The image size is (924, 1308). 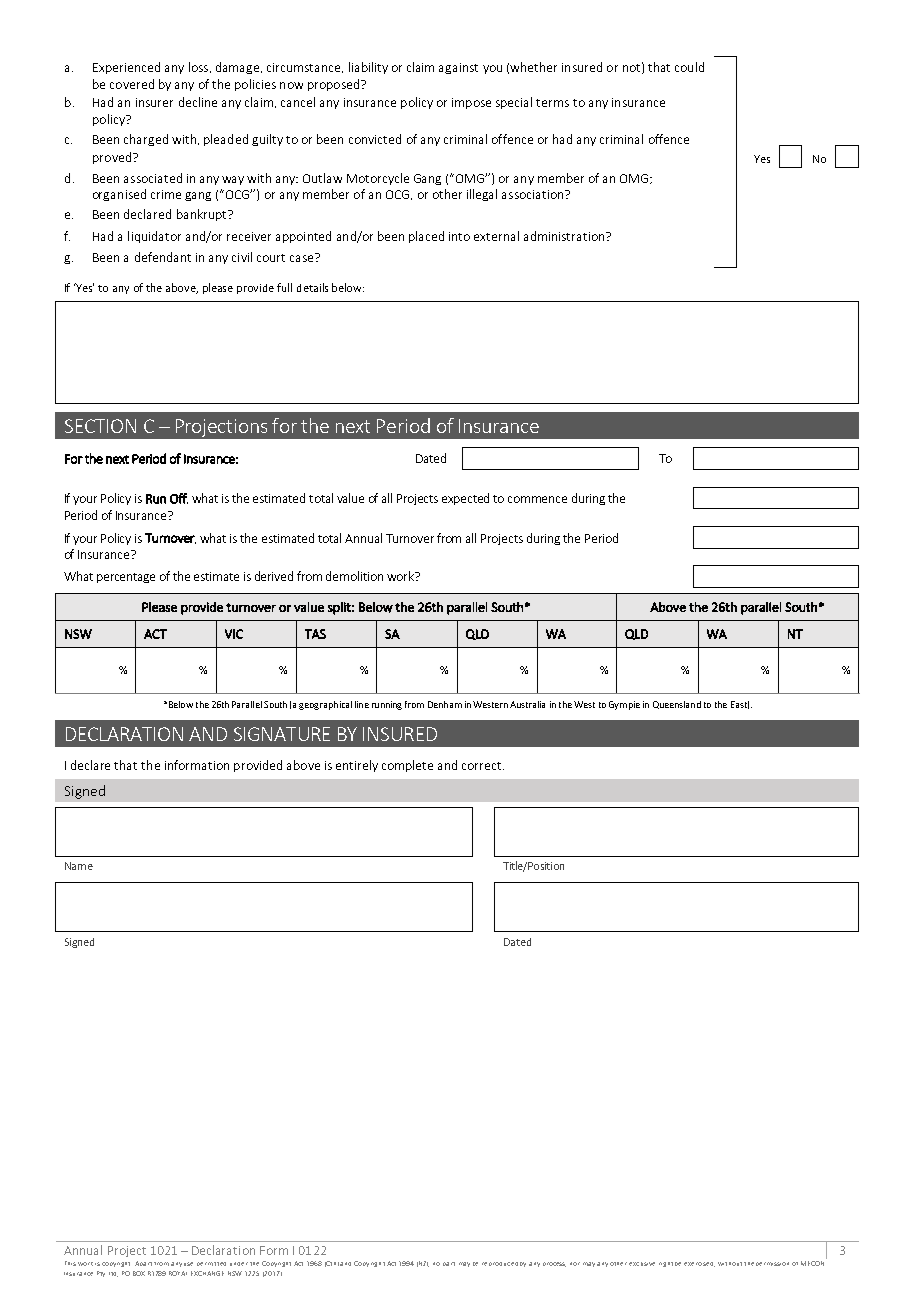 What do you see at coordinates (126, 578) in the image?
I see `percentage` at bounding box center [126, 578].
